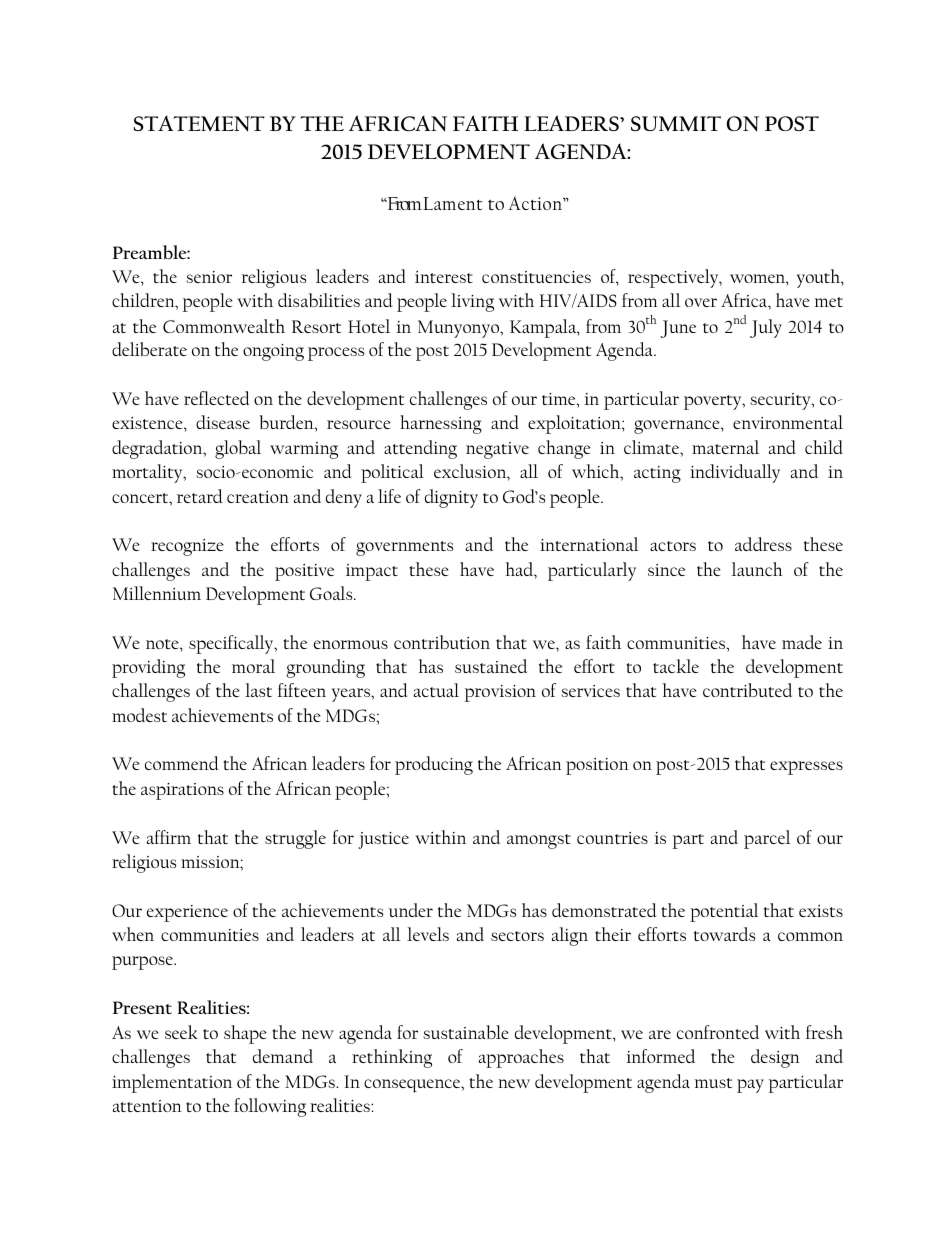  What do you see at coordinates (806, 768) in the image?
I see `expresses` at bounding box center [806, 768].
